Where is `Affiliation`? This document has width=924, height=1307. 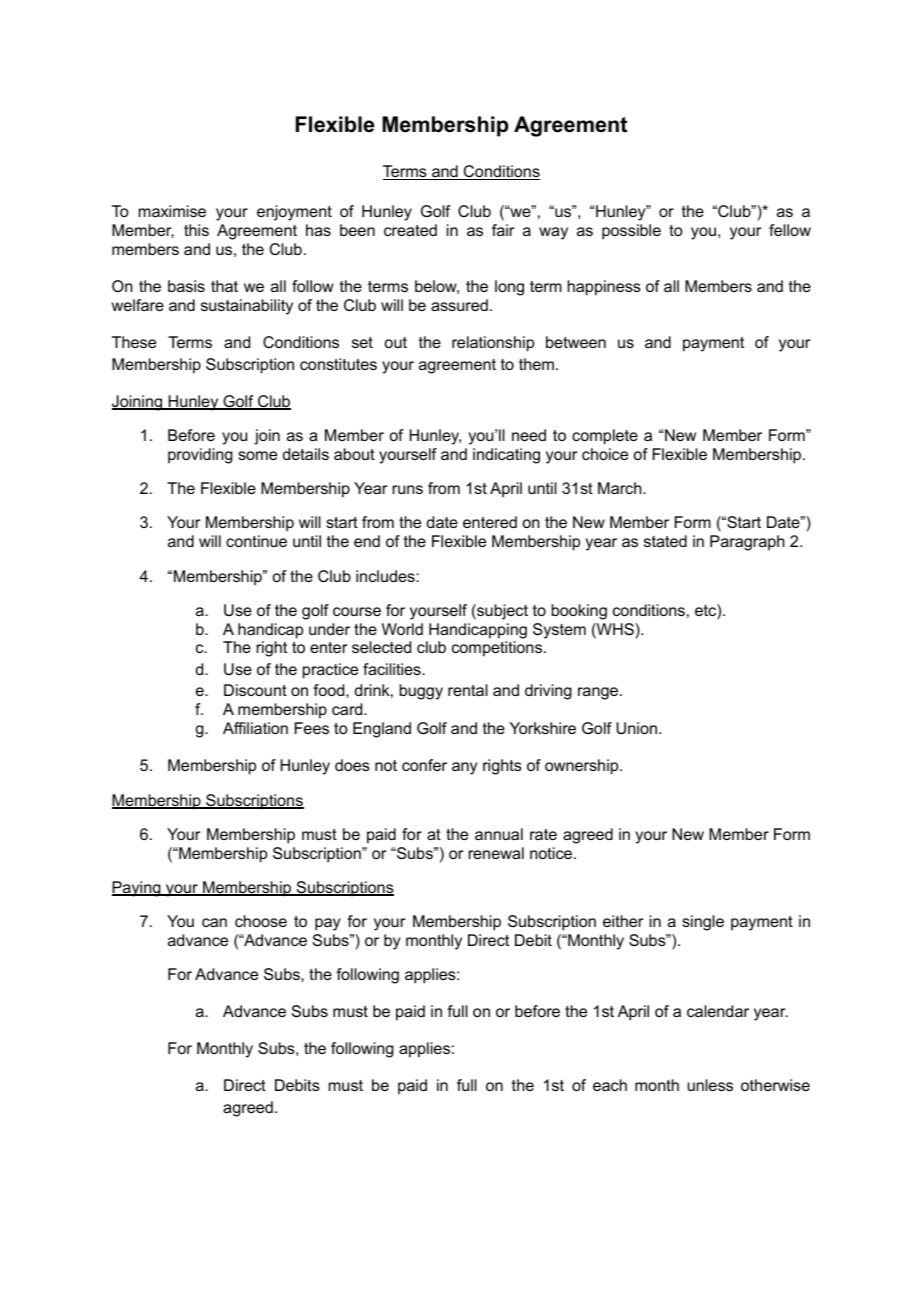
Affiliation is located at coordinates (255, 728).
